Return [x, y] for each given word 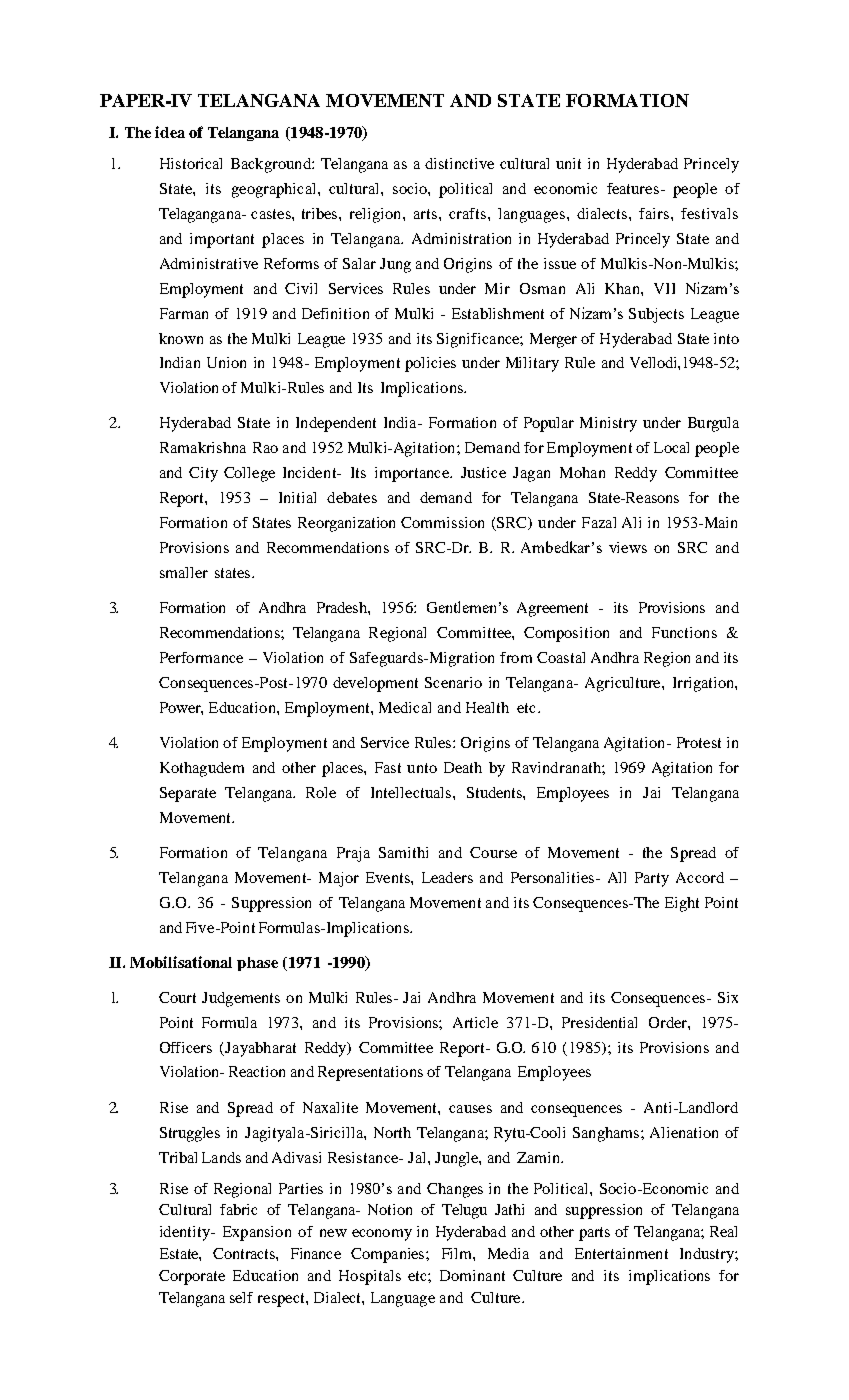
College [249, 474]
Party [652, 879]
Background [272, 165]
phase [257, 964]
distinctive [459, 163]
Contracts [245, 1253]
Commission [442, 522]
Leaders [447, 877]
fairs [655, 213]
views [628, 547]
